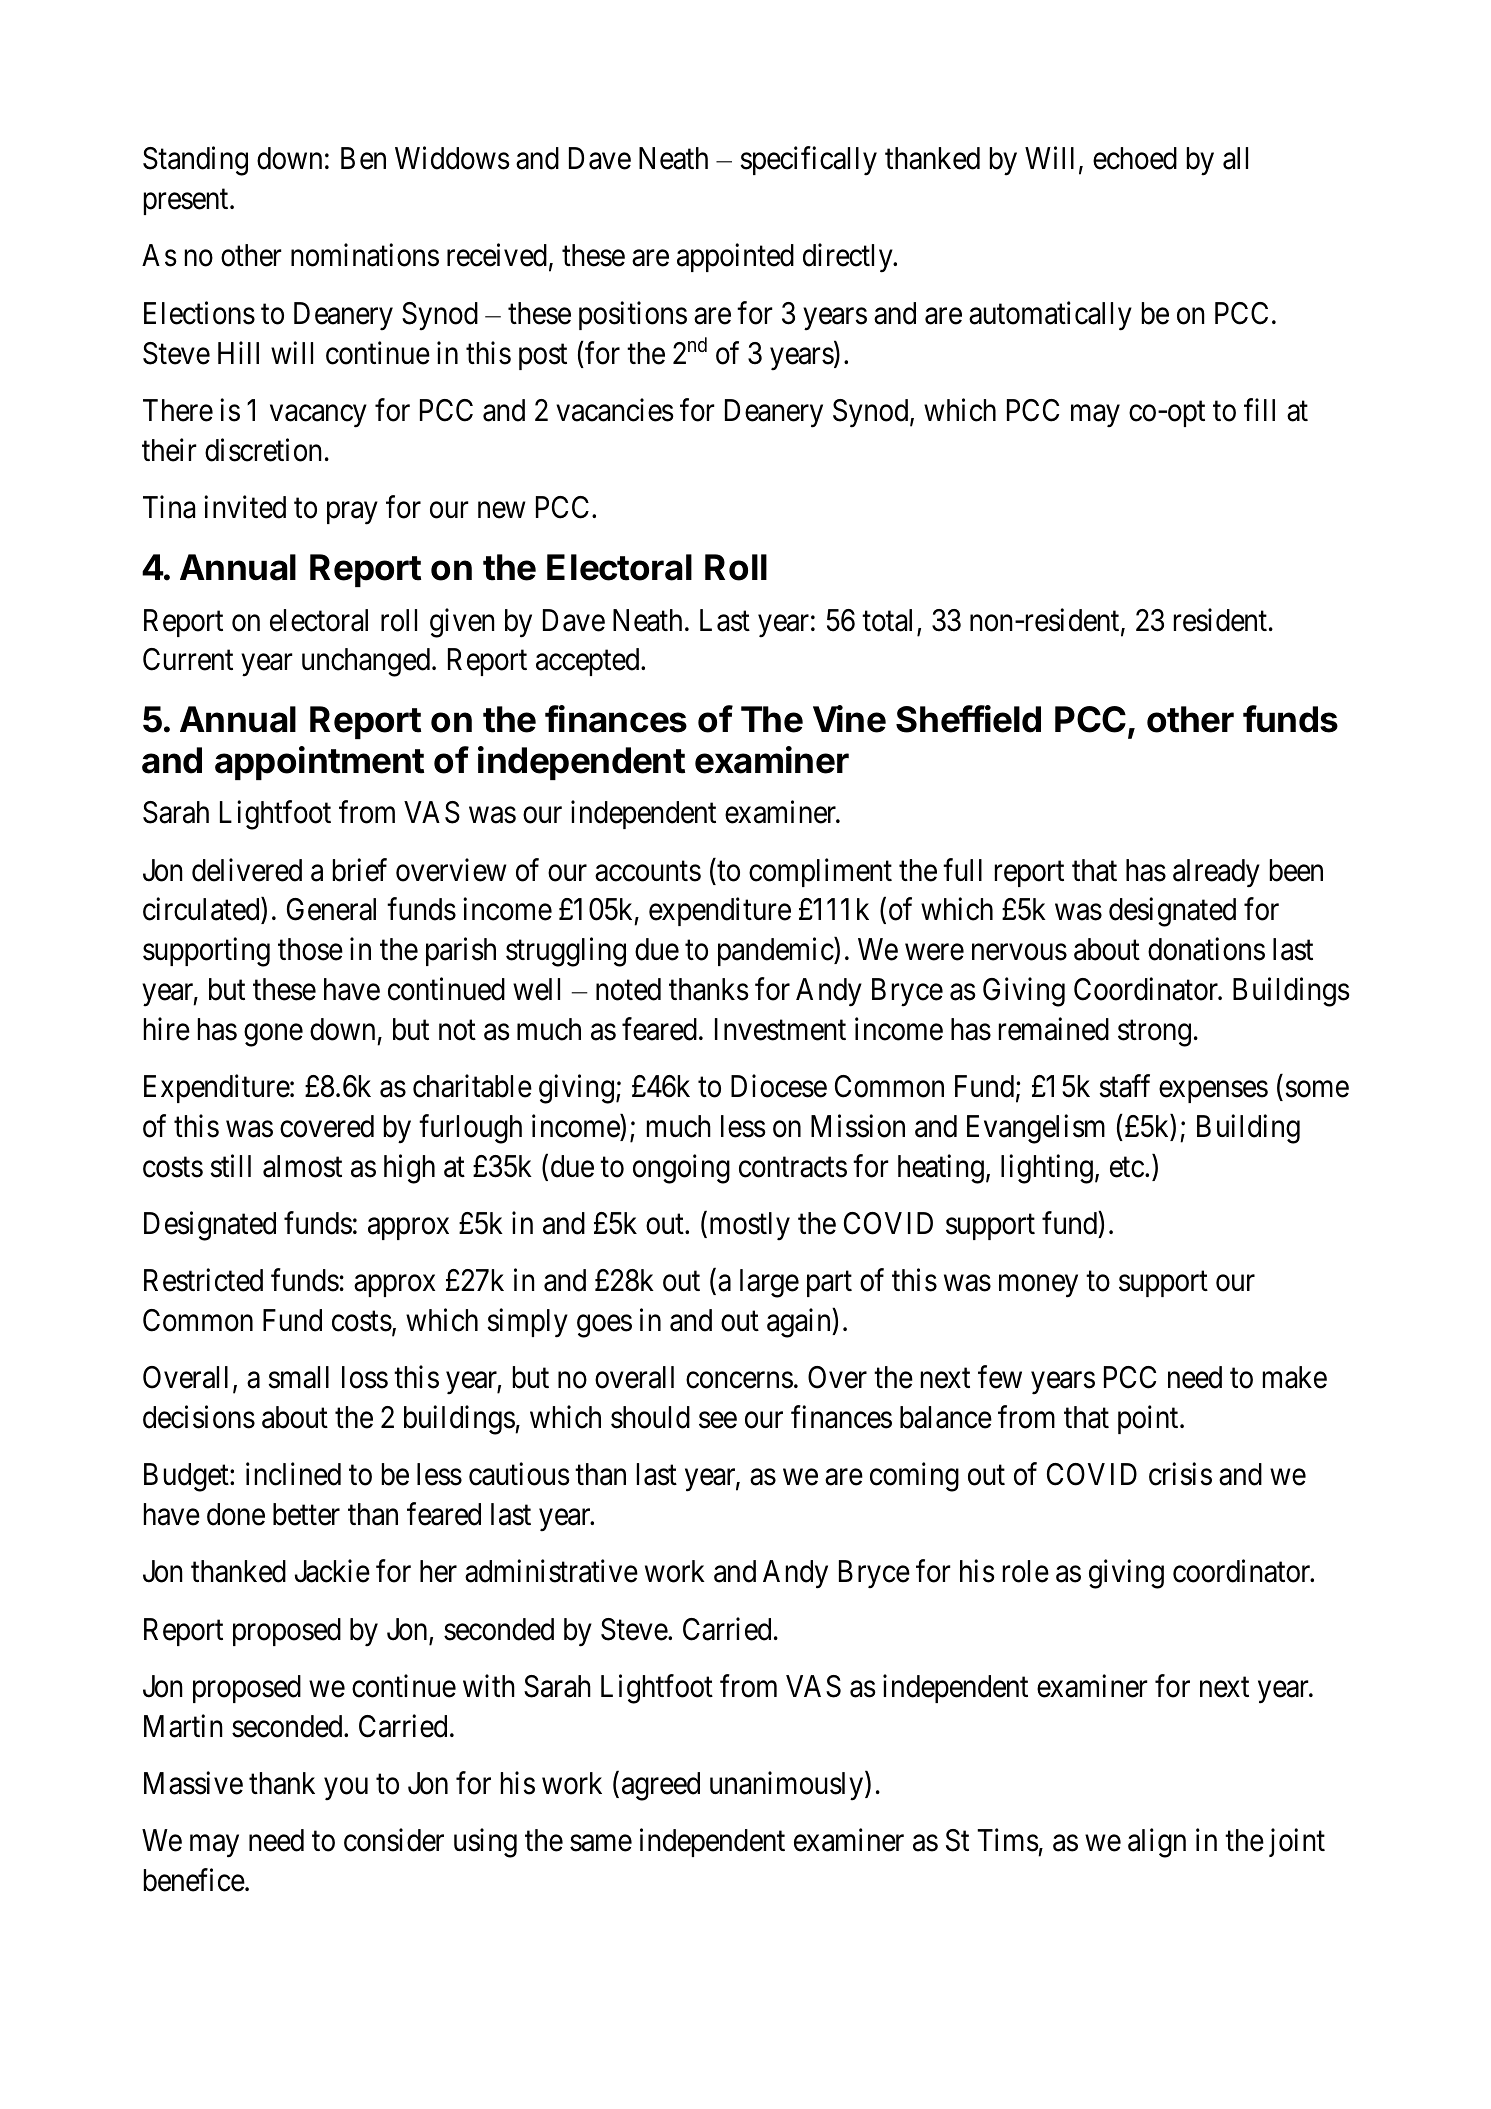 This document has height=2109, width=1491. I want to click on unanimously, so click(788, 1786).
